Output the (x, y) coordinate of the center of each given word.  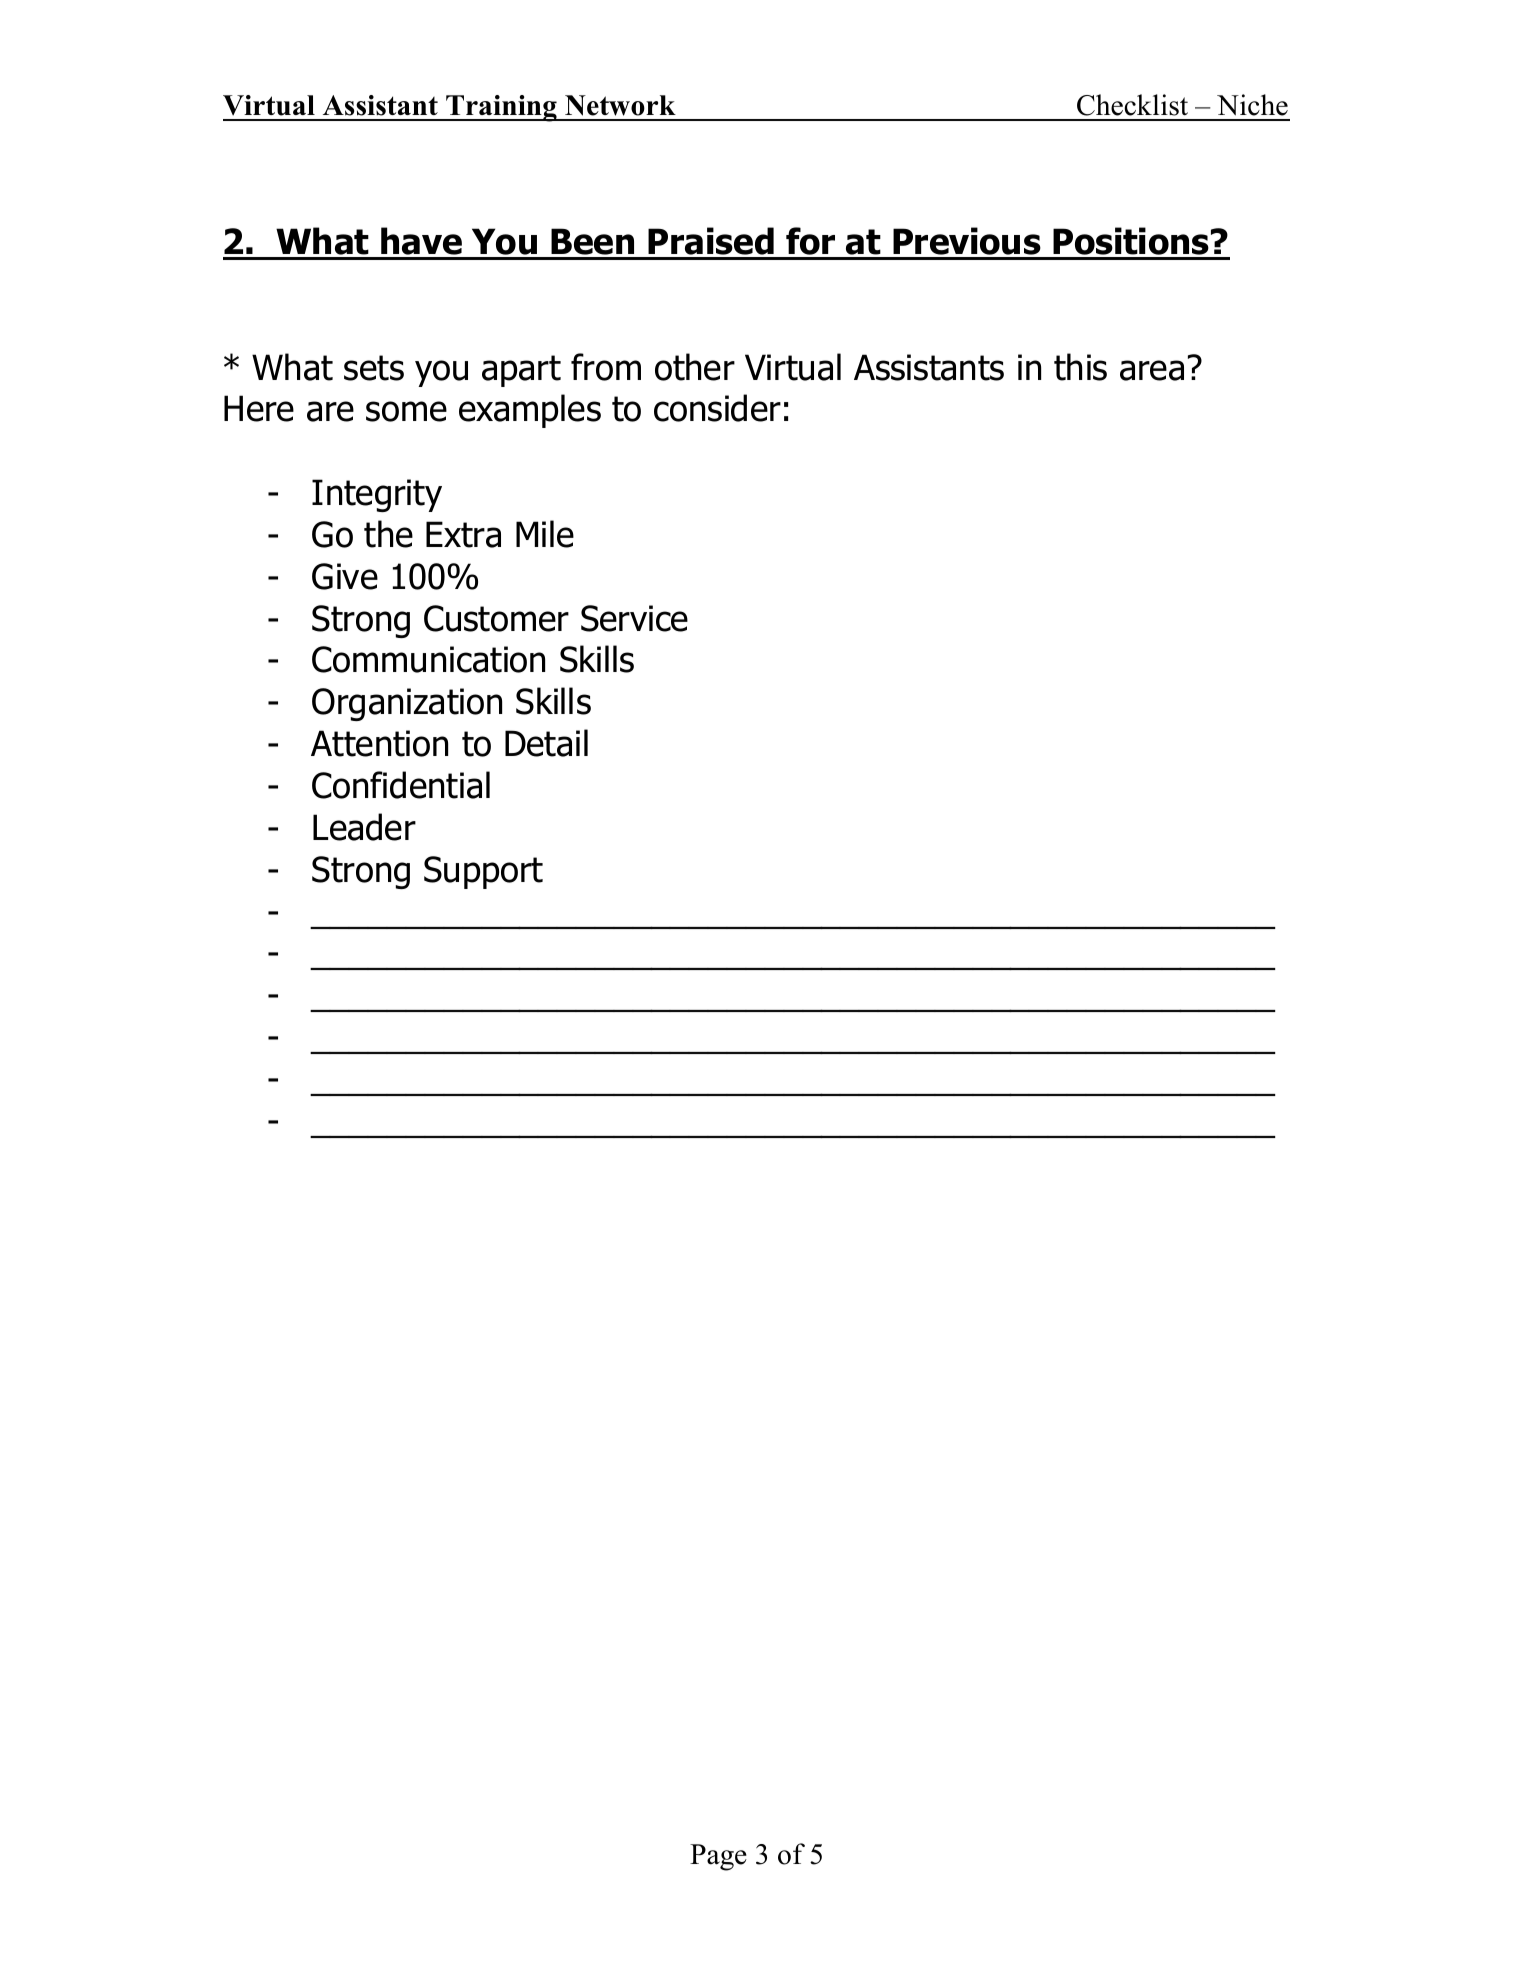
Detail (546, 743)
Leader (364, 827)
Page (718, 1857)
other (695, 367)
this (1080, 367)
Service (634, 618)
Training (501, 108)
